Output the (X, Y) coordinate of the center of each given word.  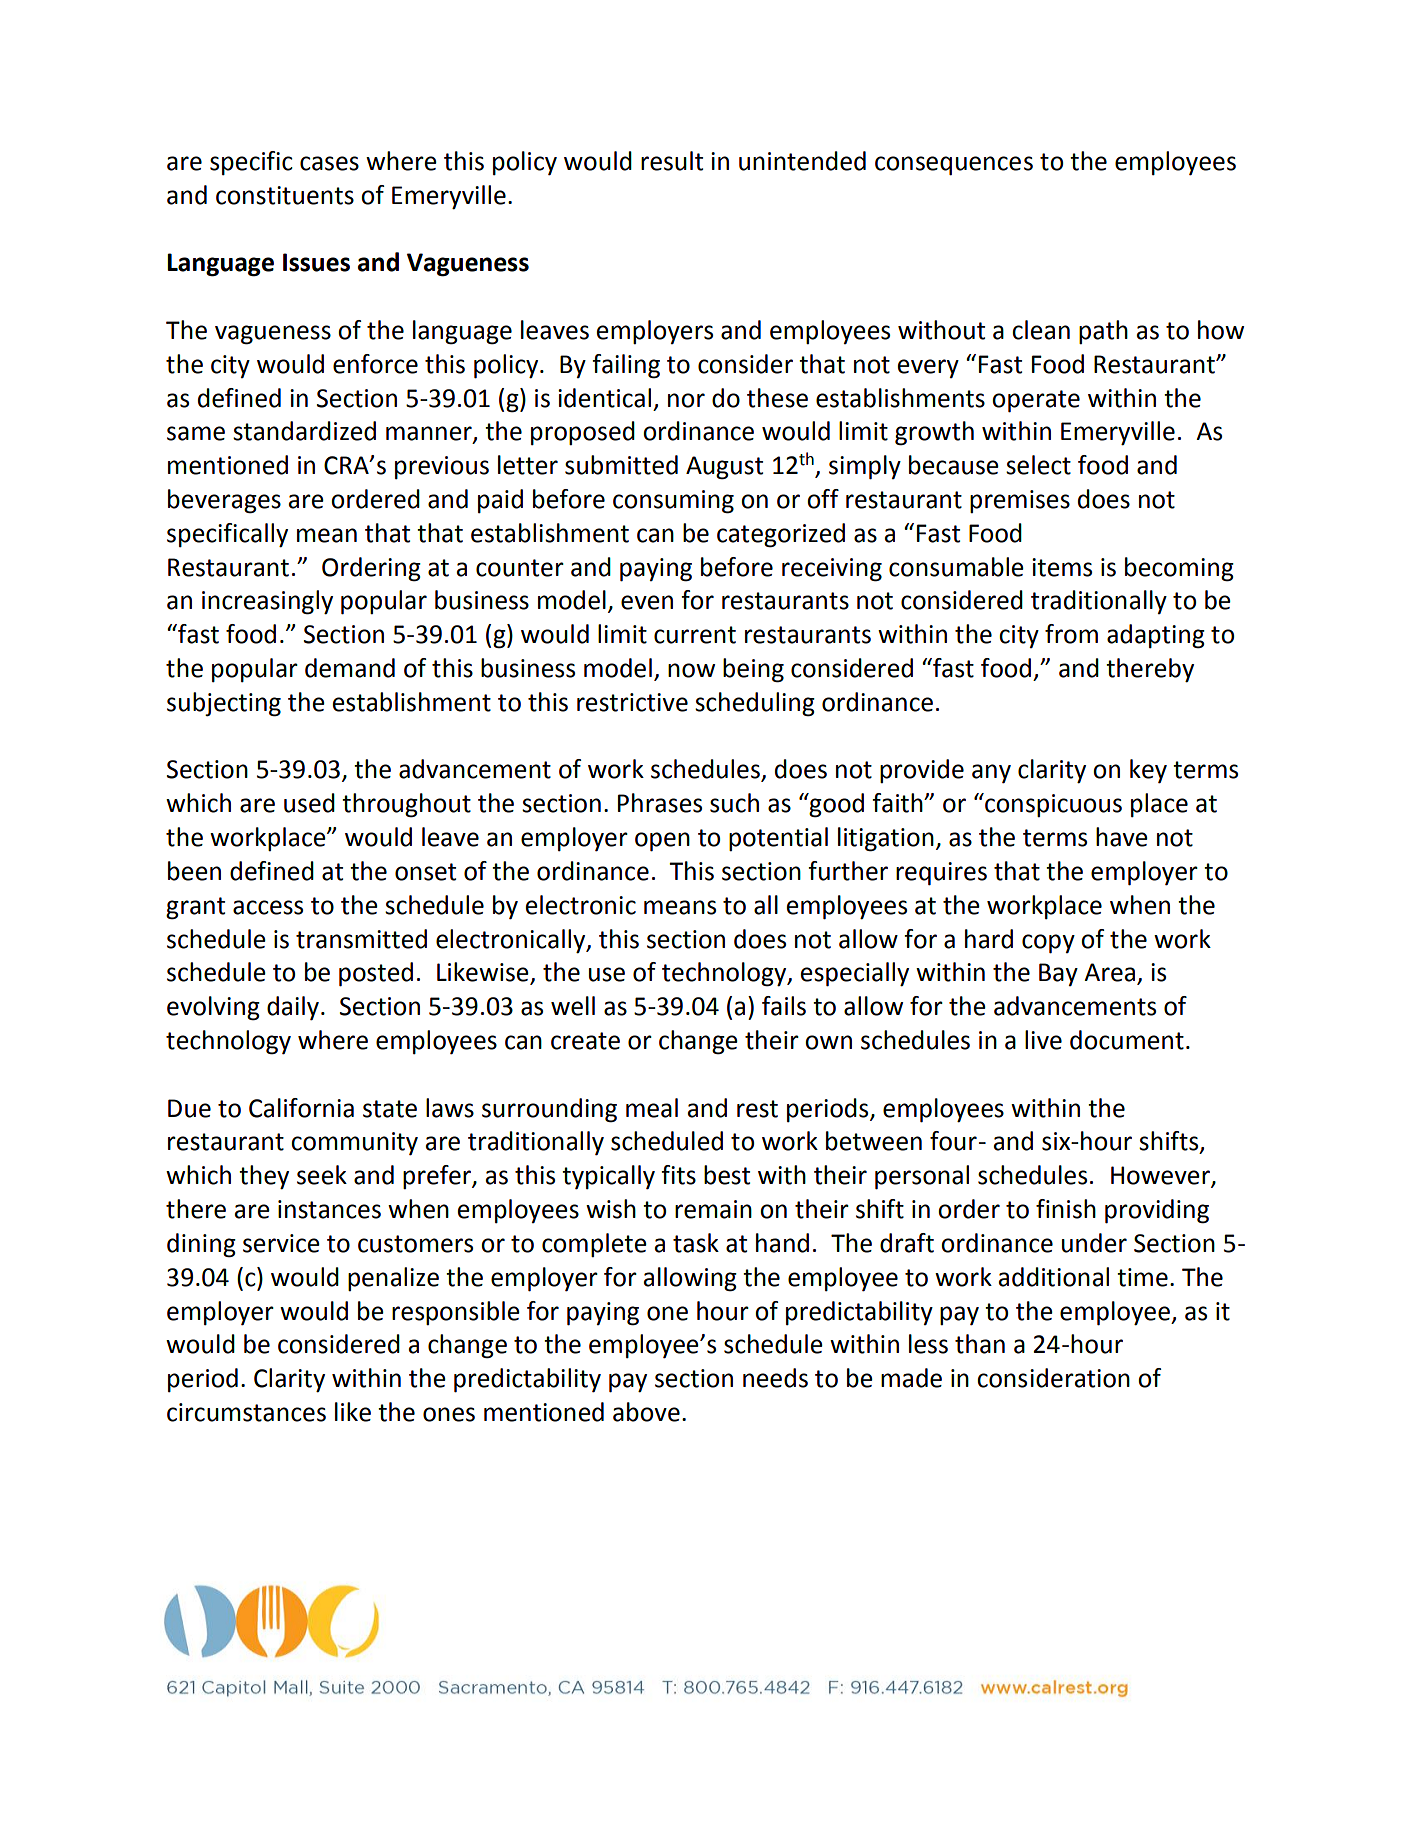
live (1043, 1040)
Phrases (660, 803)
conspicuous (1052, 805)
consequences (954, 166)
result (672, 161)
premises (1020, 501)
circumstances (246, 1412)
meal (652, 1108)
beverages (224, 501)
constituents (285, 195)
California (301, 1108)
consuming (673, 502)
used (309, 803)
